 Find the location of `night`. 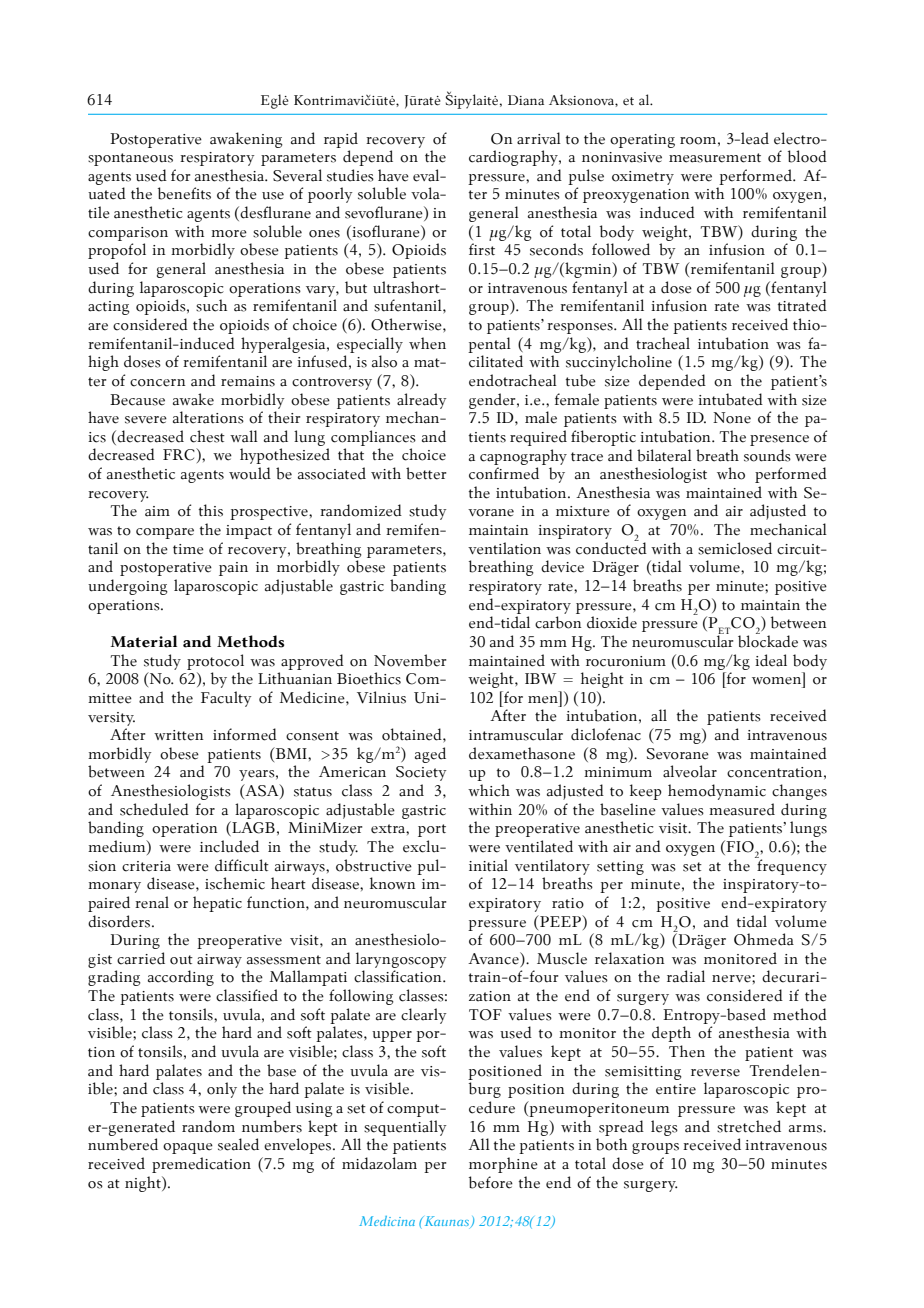

night is located at coordinates (144, 1184).
